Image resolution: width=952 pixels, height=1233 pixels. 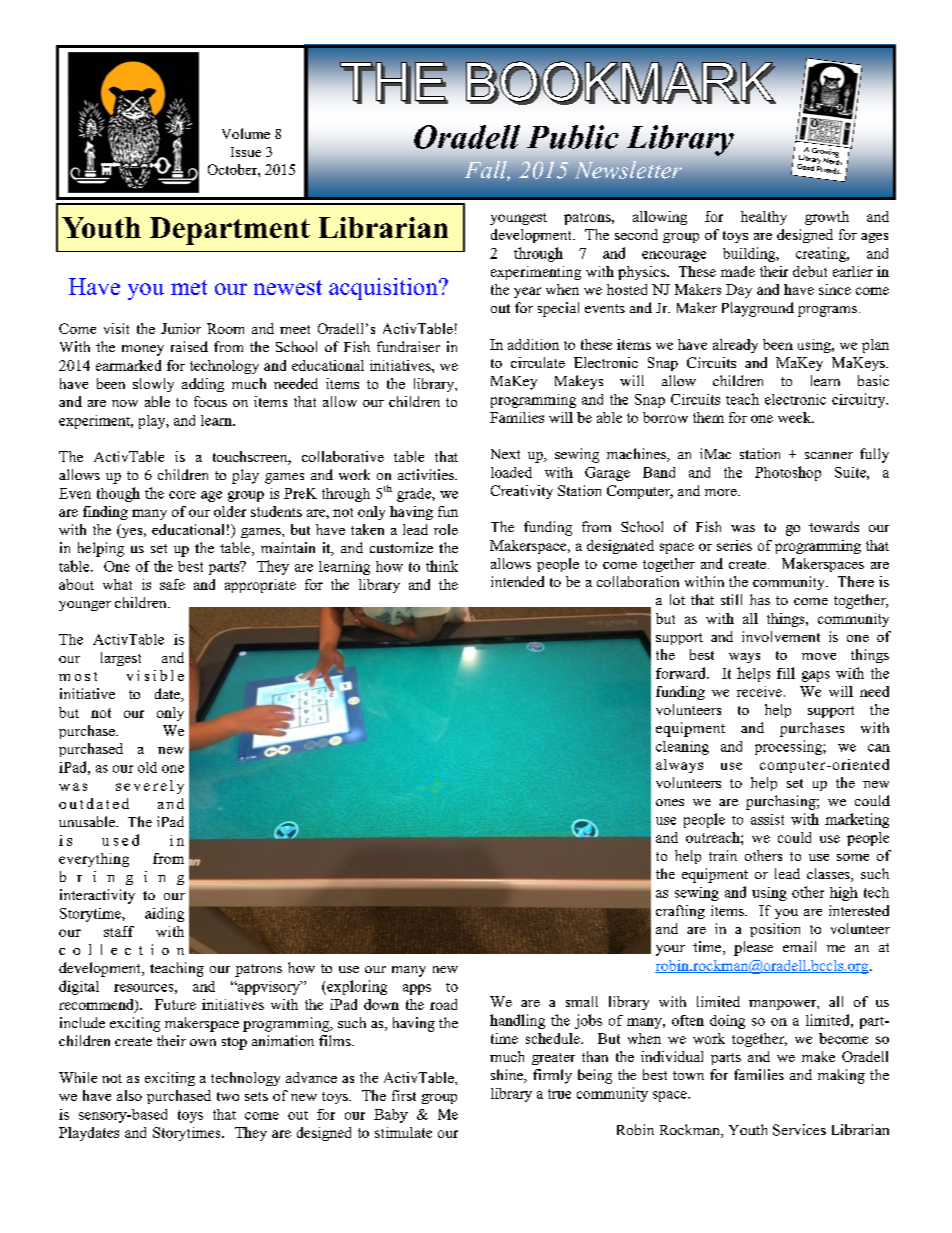 What do you see at coordinates (799, 1130) in the document?
I see `Services` at bounding box center [799, 1130].
